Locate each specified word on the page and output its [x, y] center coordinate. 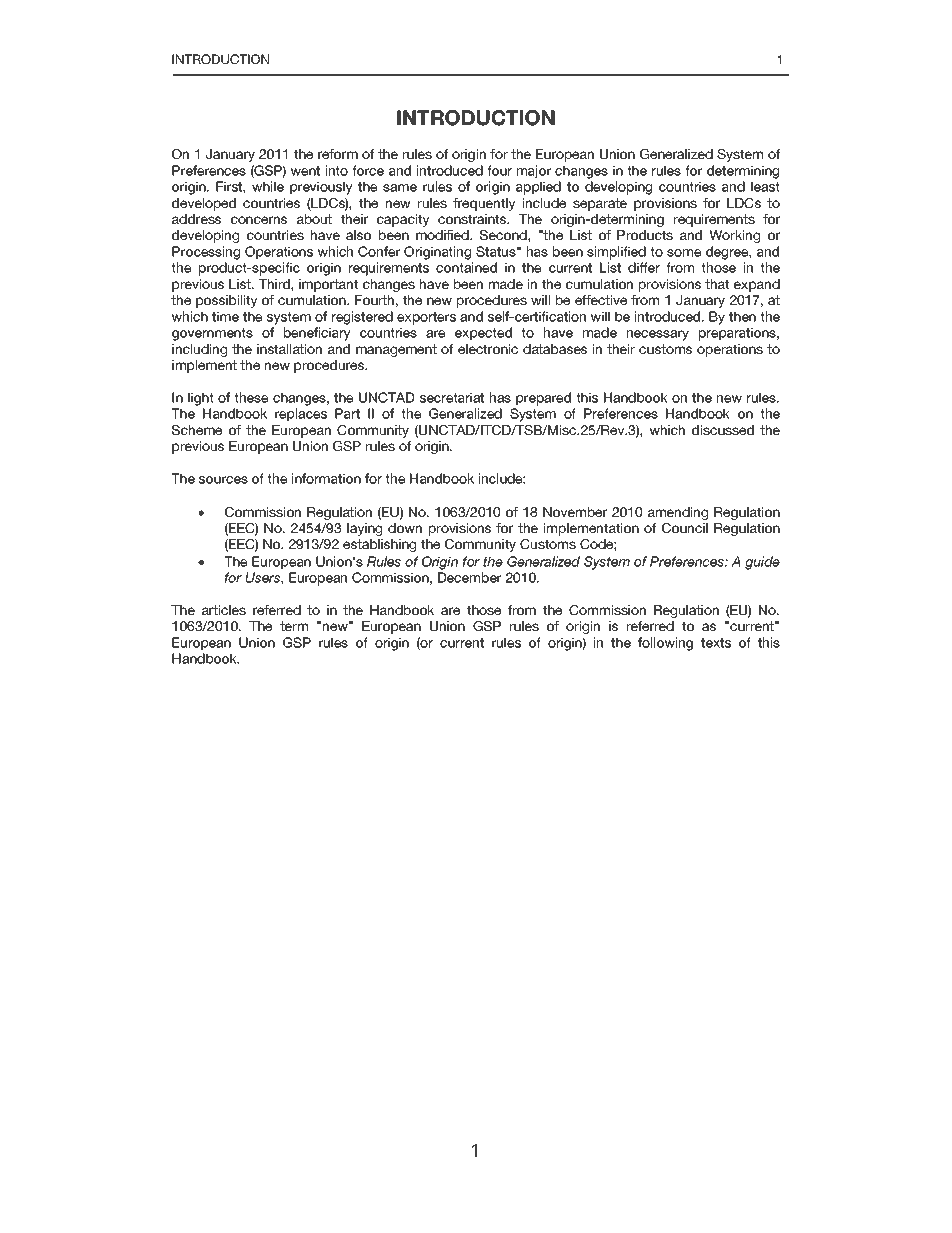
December [469, 577]
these [251, 397]
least [765, 186]
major [534, 172]
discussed [723, 430]
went [305, 171]
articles [224, 610]
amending [678, 513]
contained [466, 267]
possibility [226, 301]
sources [223, 480]
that [717, 284]
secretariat [452, 397]
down [405, 528]
